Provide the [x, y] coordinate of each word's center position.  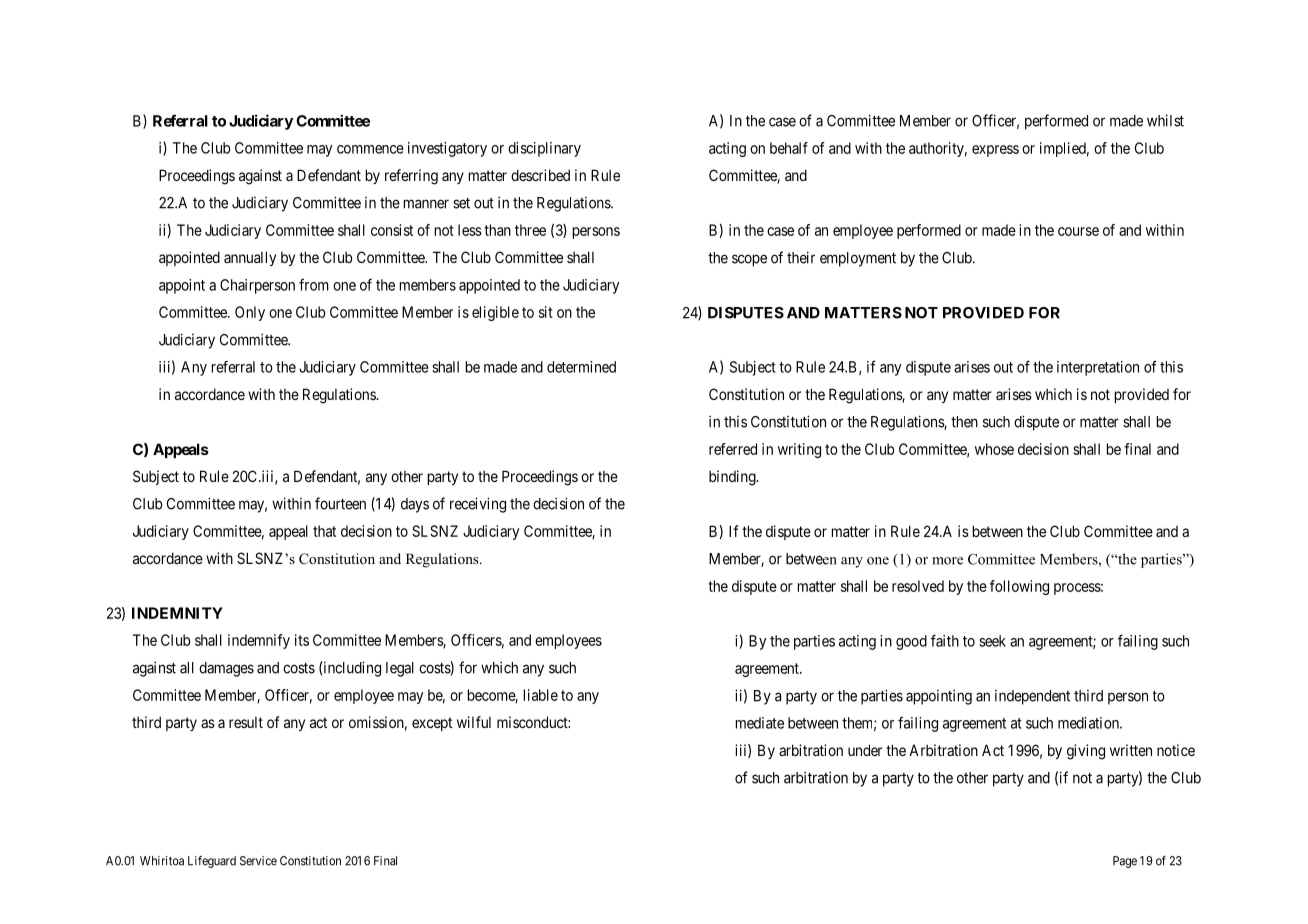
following [1019, 587]
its [302, 640]
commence [370, 149]
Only [250, 313]
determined [581, 367]
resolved [918, 586]
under [865, 750]
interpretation [1098, 368]
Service [258, 861]
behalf [789, 148]
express [995, 151]
